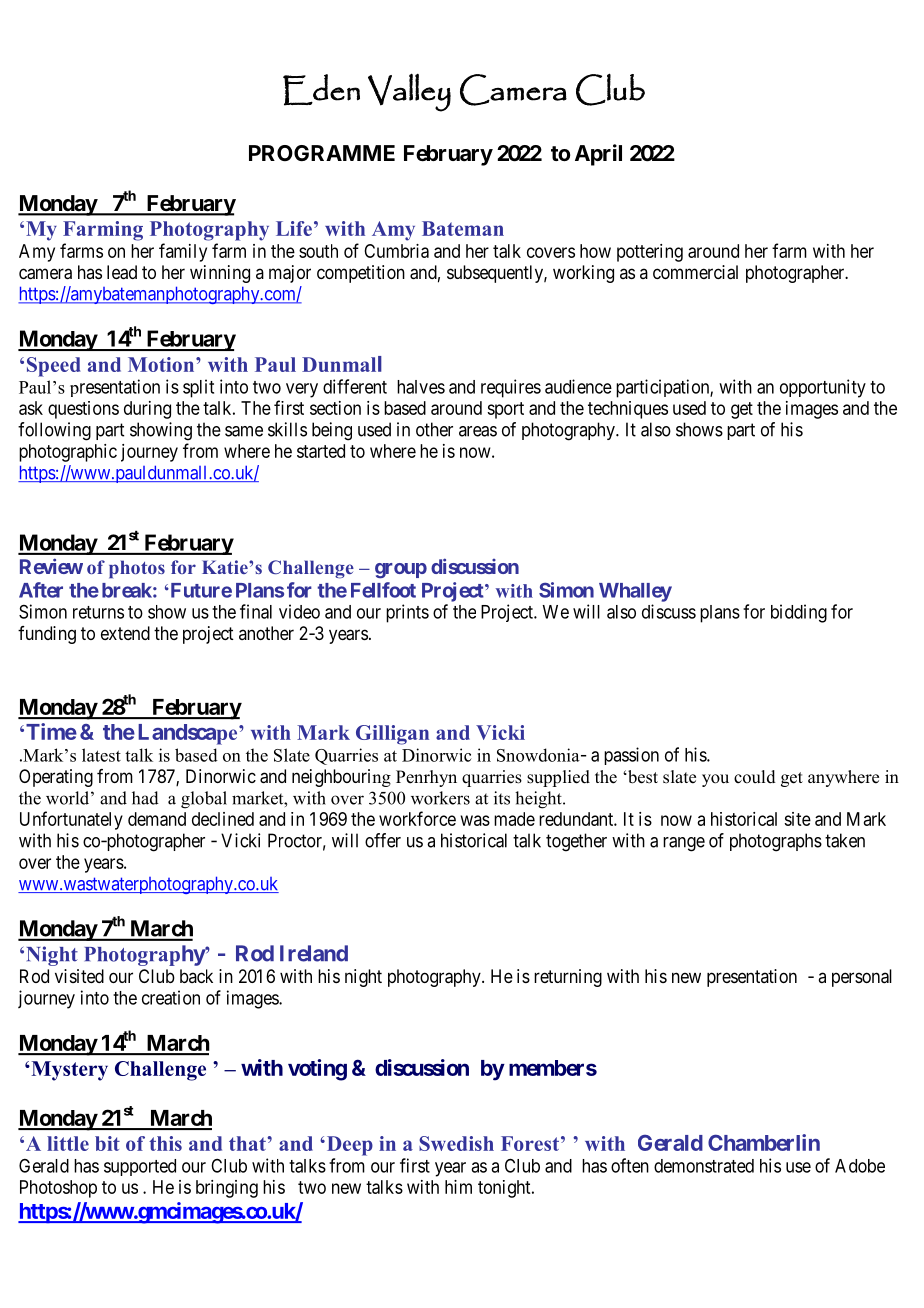  Describe the element at coordinates (409, 92) in the page. I see `Valley` at that location.
